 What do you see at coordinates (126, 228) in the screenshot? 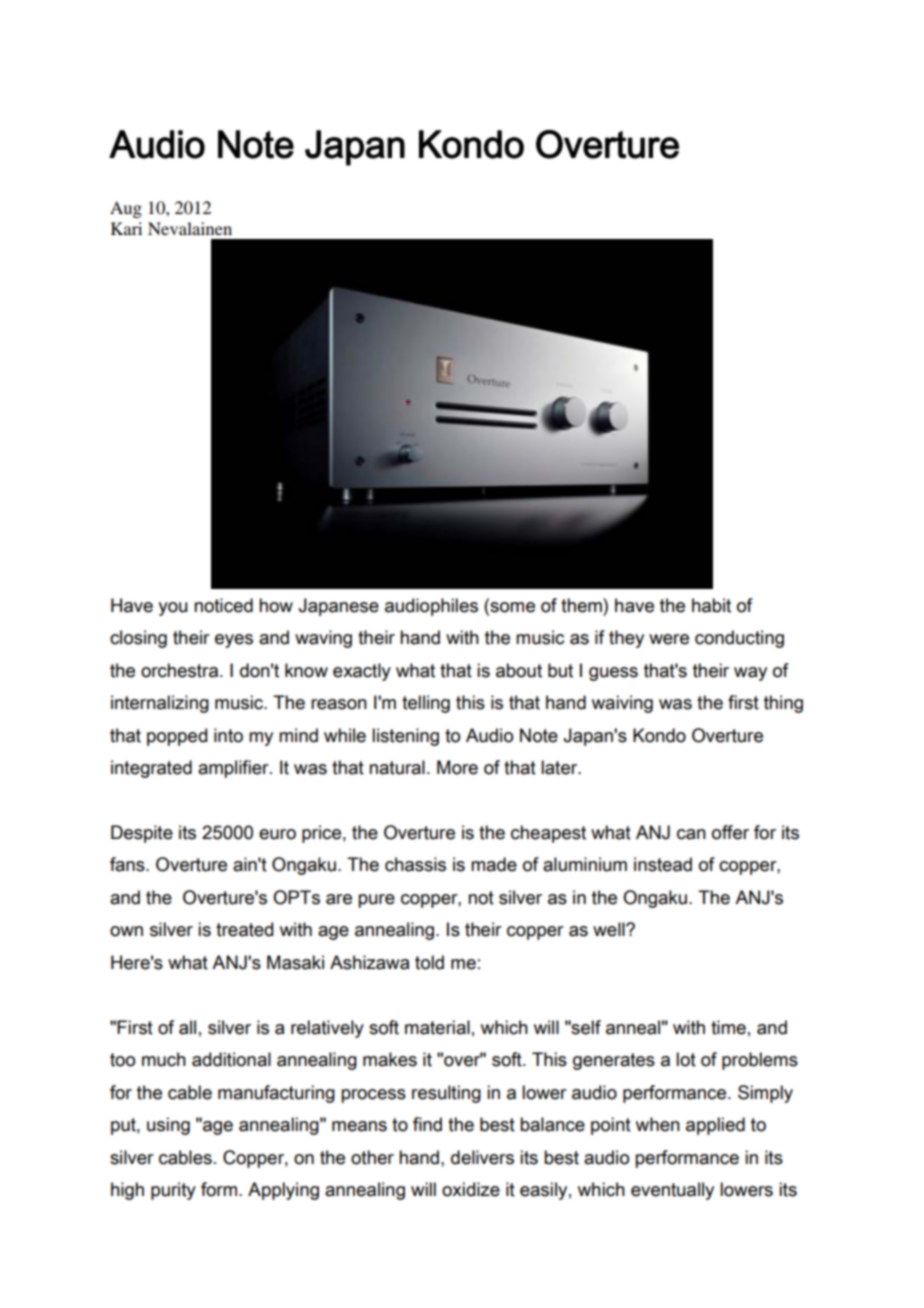
I see `Kari` at bounding box center [126, 228].
